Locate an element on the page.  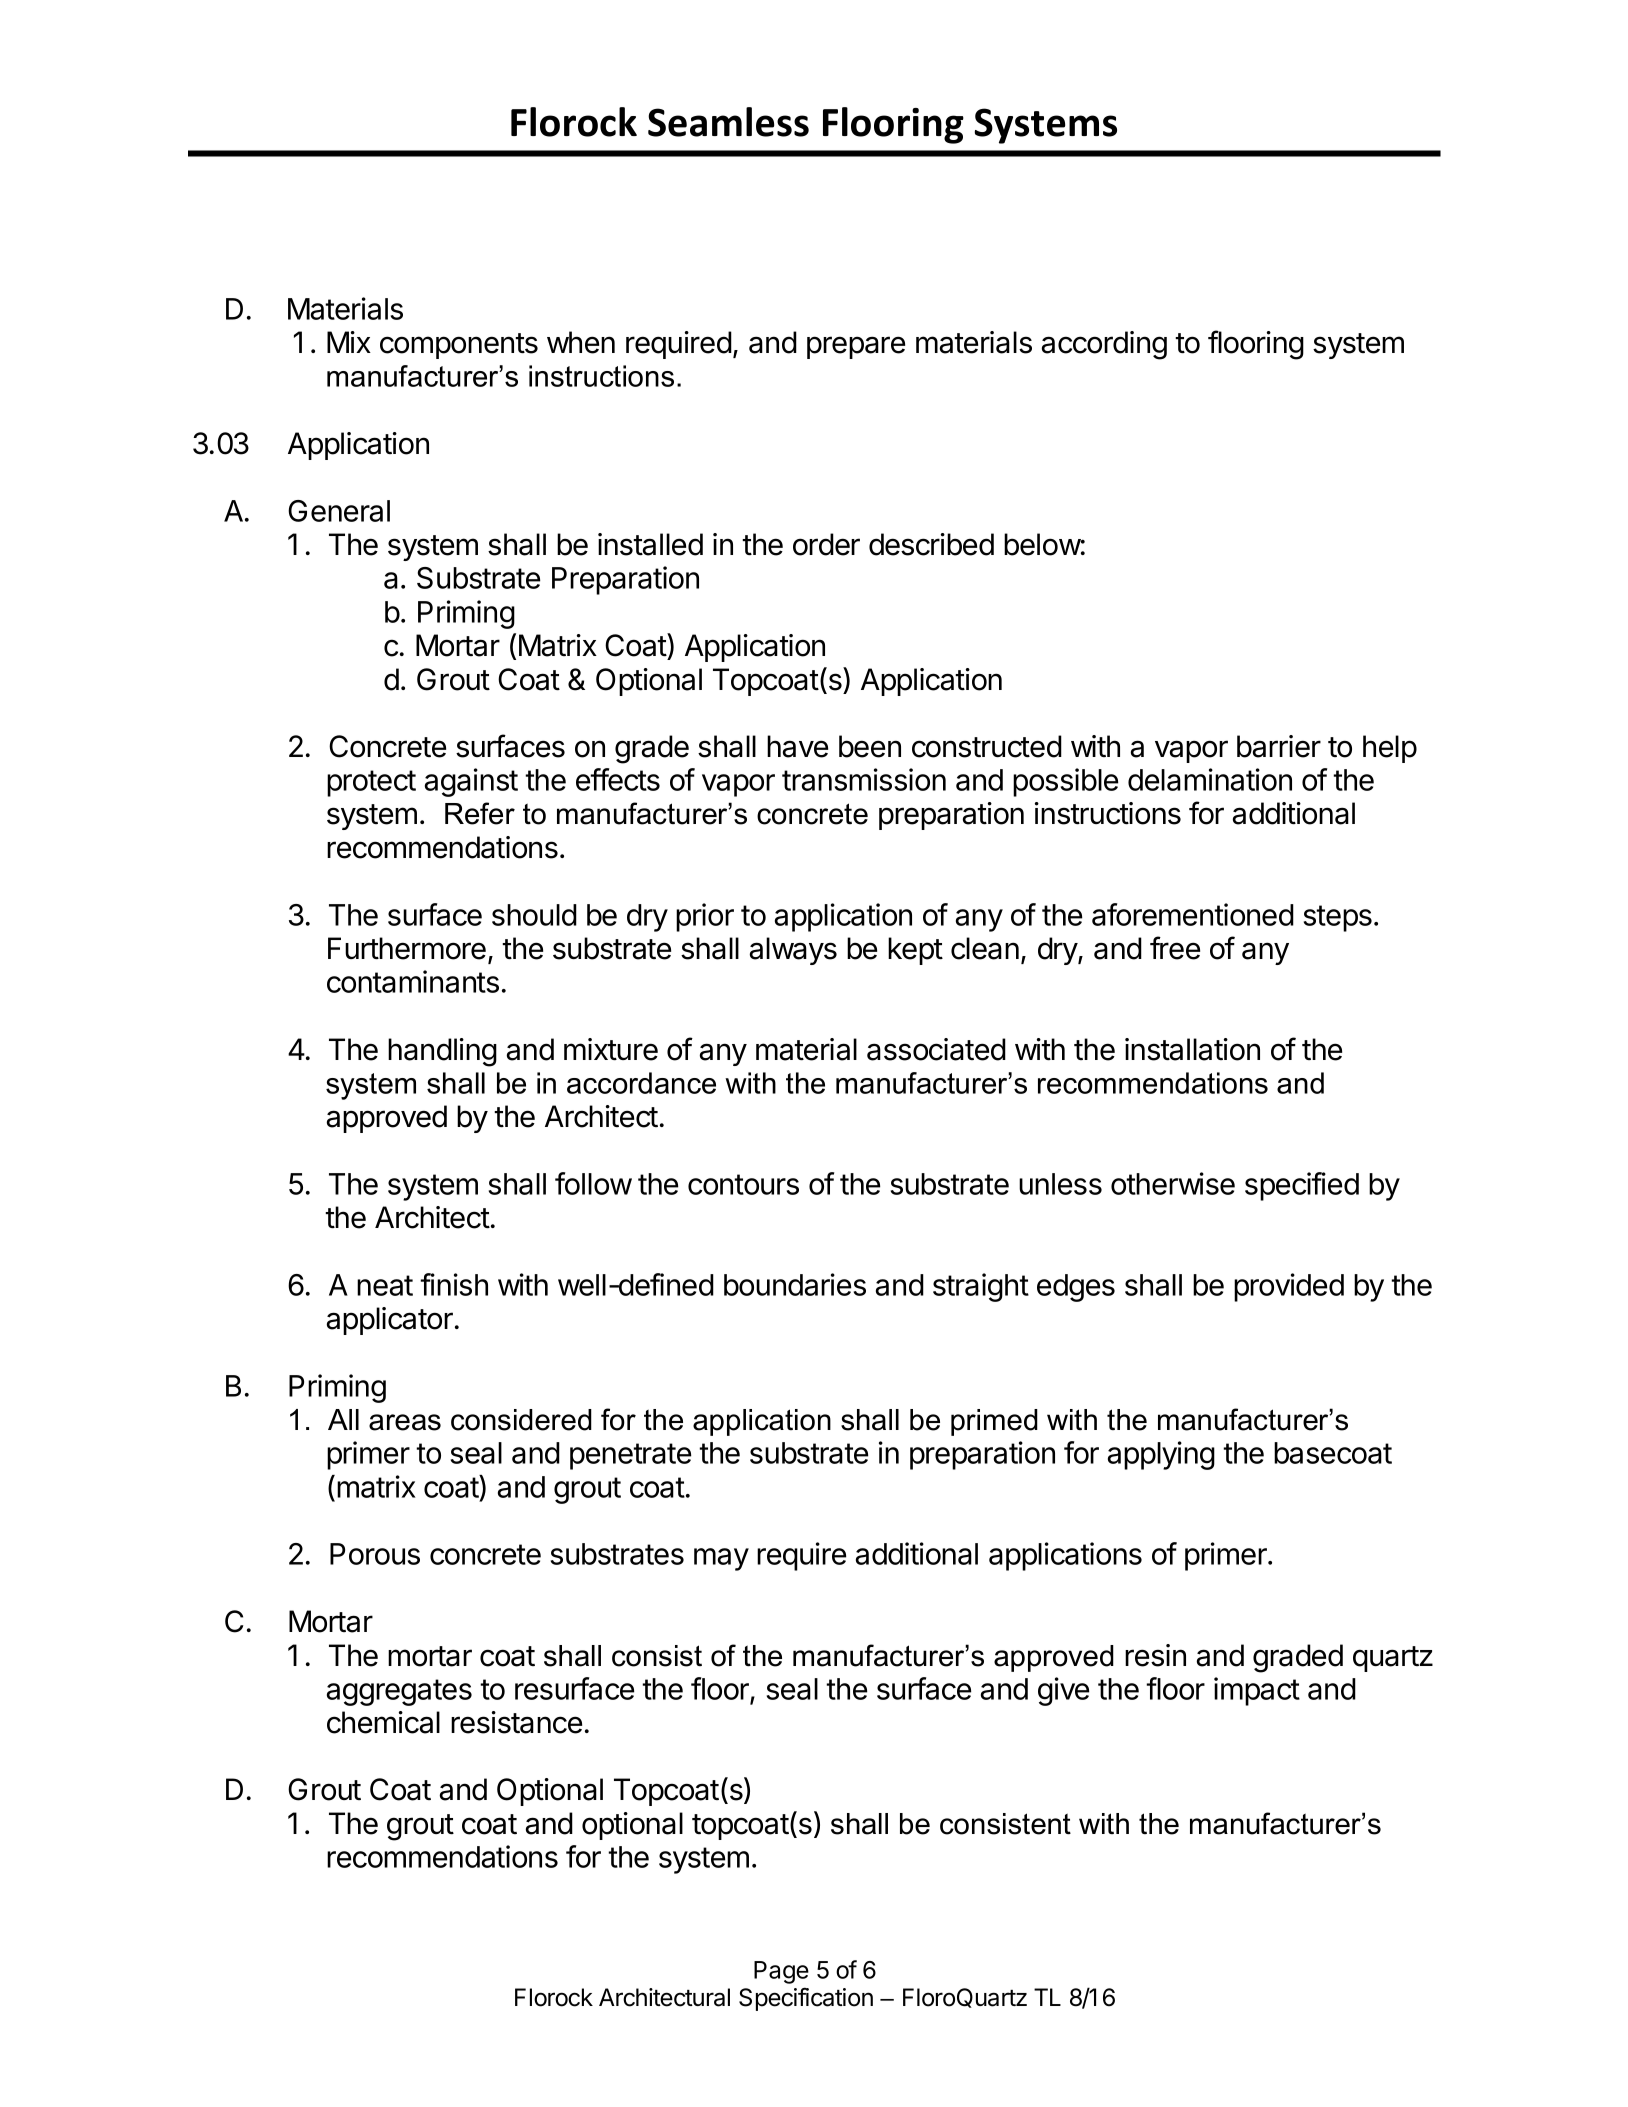
Specification is located at coordinates (806, 1999).
